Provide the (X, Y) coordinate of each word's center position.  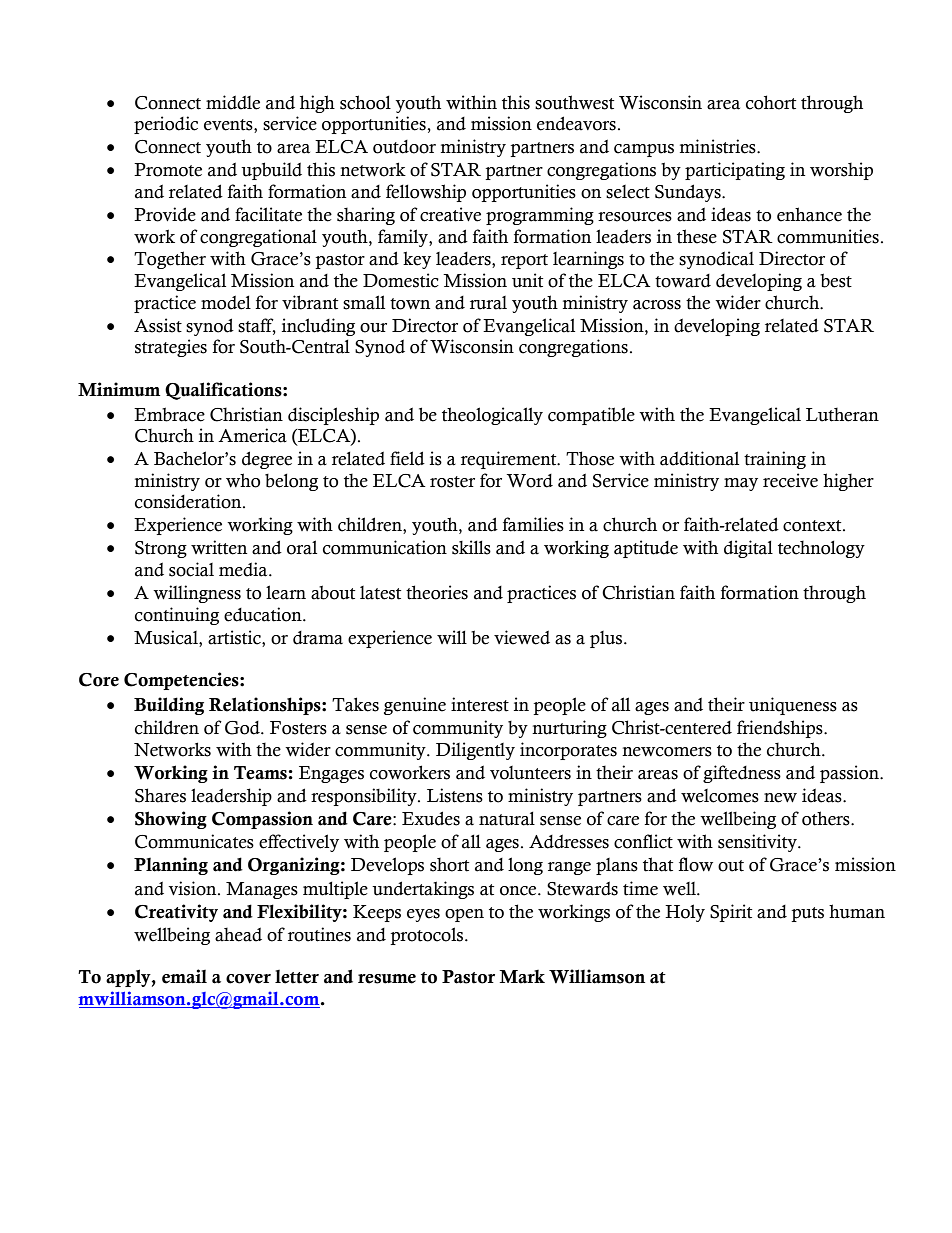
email (184, 976)
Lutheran (842, 414)
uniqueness (793, 706)
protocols (426, 936)
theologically (492, 416)
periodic (166, 125)
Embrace (169, 414)
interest (480, 704)
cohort (771, 102)
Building (169, 706)
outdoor (404, 147)
